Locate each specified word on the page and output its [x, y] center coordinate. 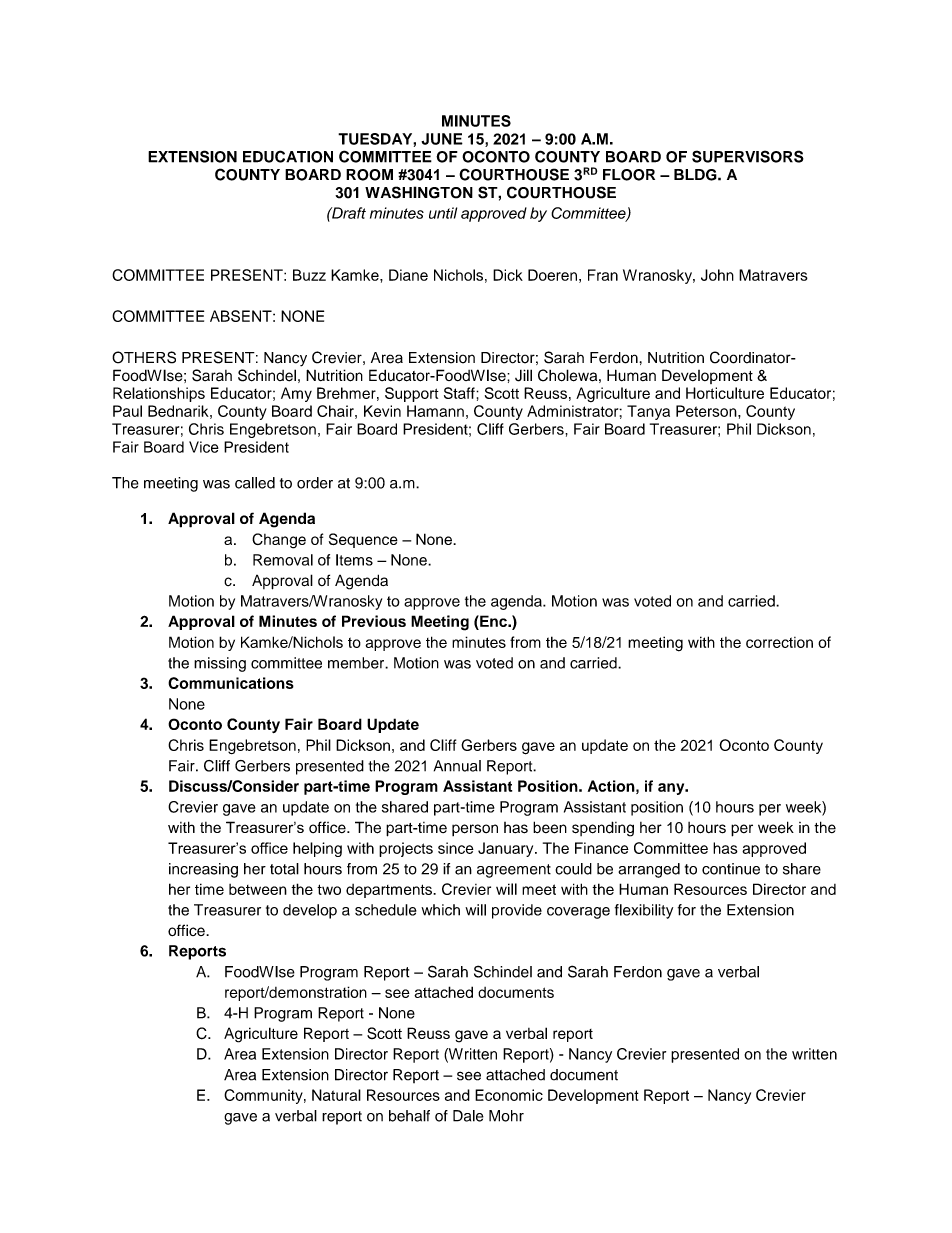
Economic [509, 1095]
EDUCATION [288, 156]
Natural [336, 1095]
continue [731, 869]
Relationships [159, 394]
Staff [460, 393]
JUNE [442, 139]
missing [220, 664]
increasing [203, 870]
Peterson [707, 411]
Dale [468, 1116]
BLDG [696, 175]
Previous [374, 621]
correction [779, 642]
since [456, 848]
